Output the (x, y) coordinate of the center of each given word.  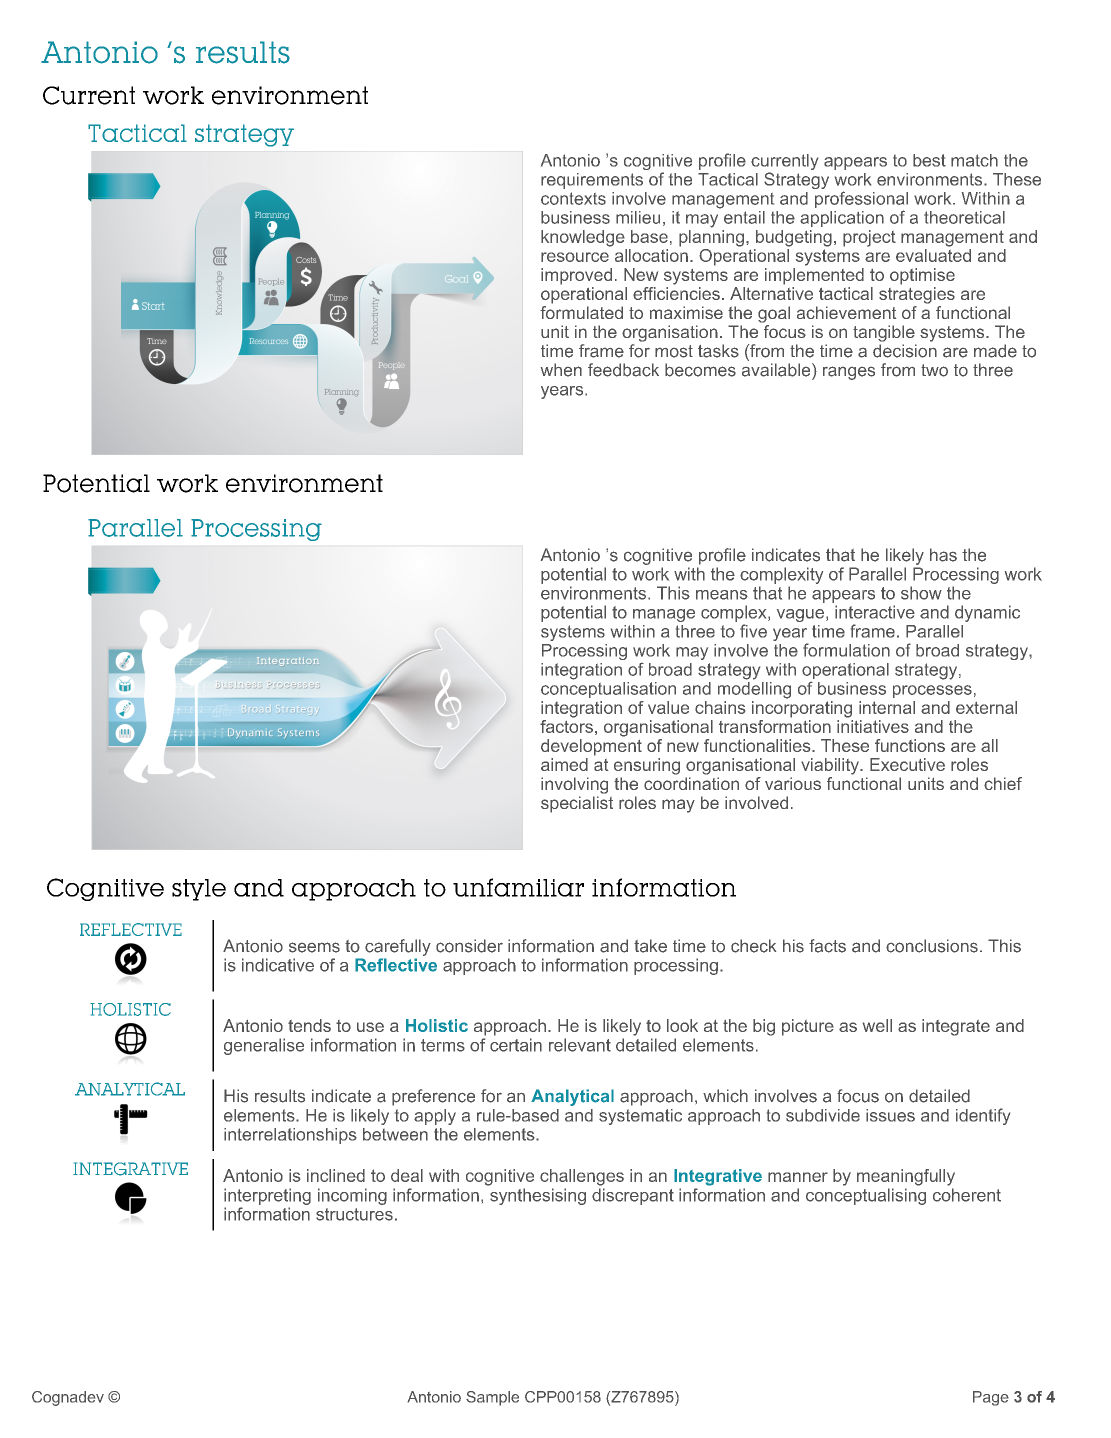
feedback (623, 370)
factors (566, 725)
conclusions (932, 946)
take (650, 946)
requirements (592, 181)
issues (890, 1115)
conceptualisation (608, 688)
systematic (640, 1117)
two (934, 370)
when (561, 370)
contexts (573, 198)
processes (932, 691)
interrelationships (290, 1136)
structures (354, 1214)
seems (314, 947)
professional (861, 201)
